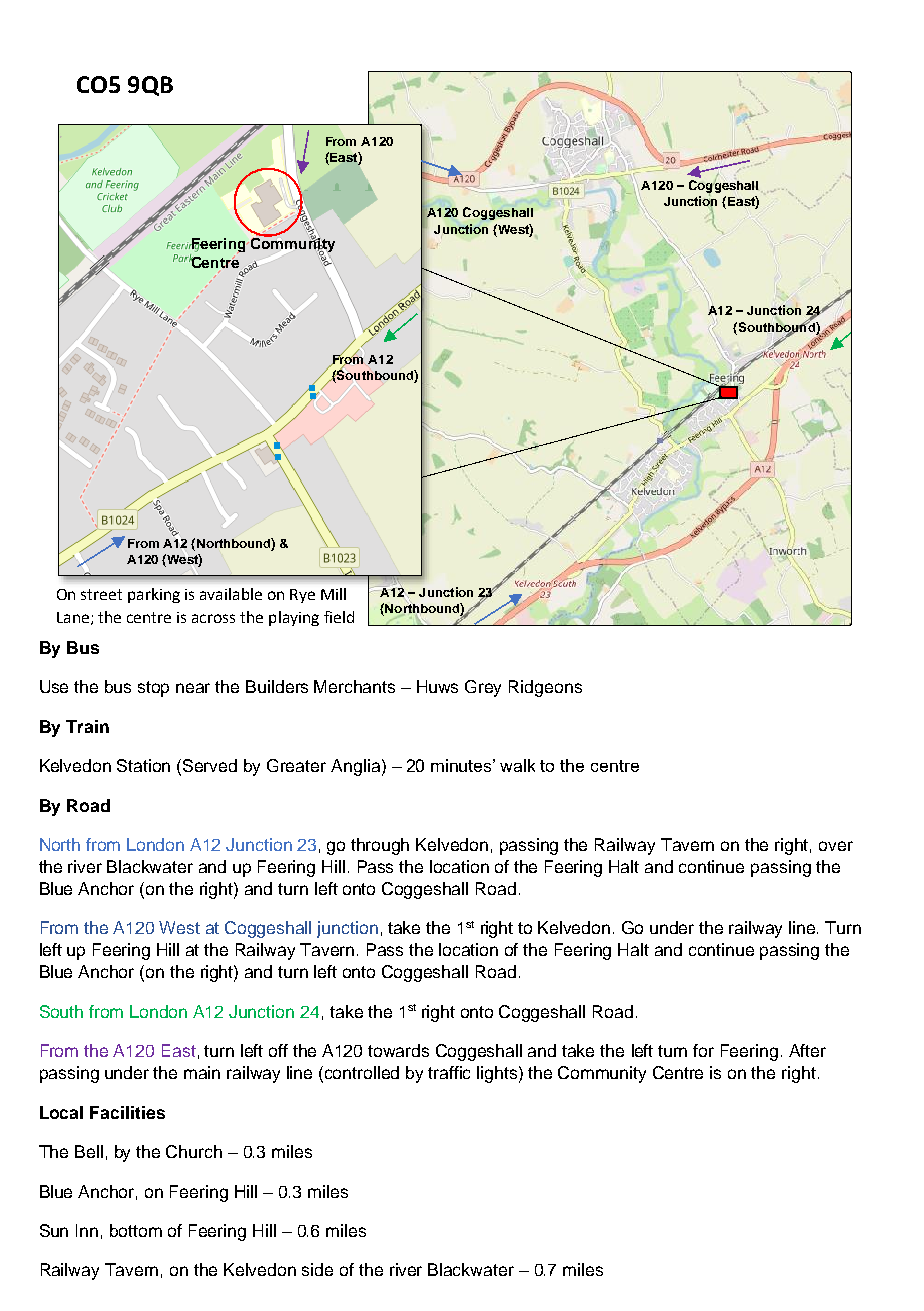 This screenshot has height=1311, width=924. I want to click on off, so click(278, 1050).
